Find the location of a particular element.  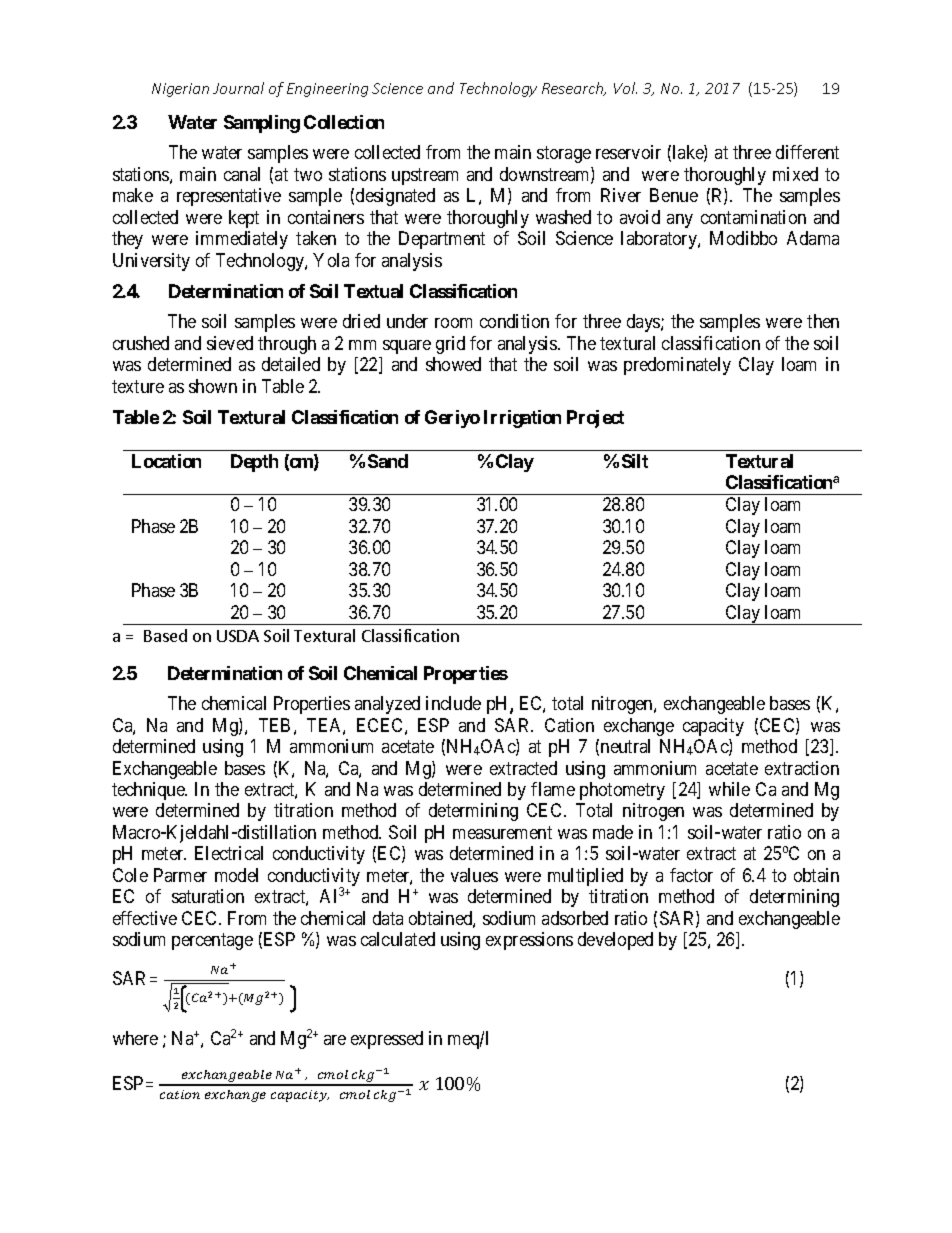

Nigerian is located at coordinates (180, 90).
